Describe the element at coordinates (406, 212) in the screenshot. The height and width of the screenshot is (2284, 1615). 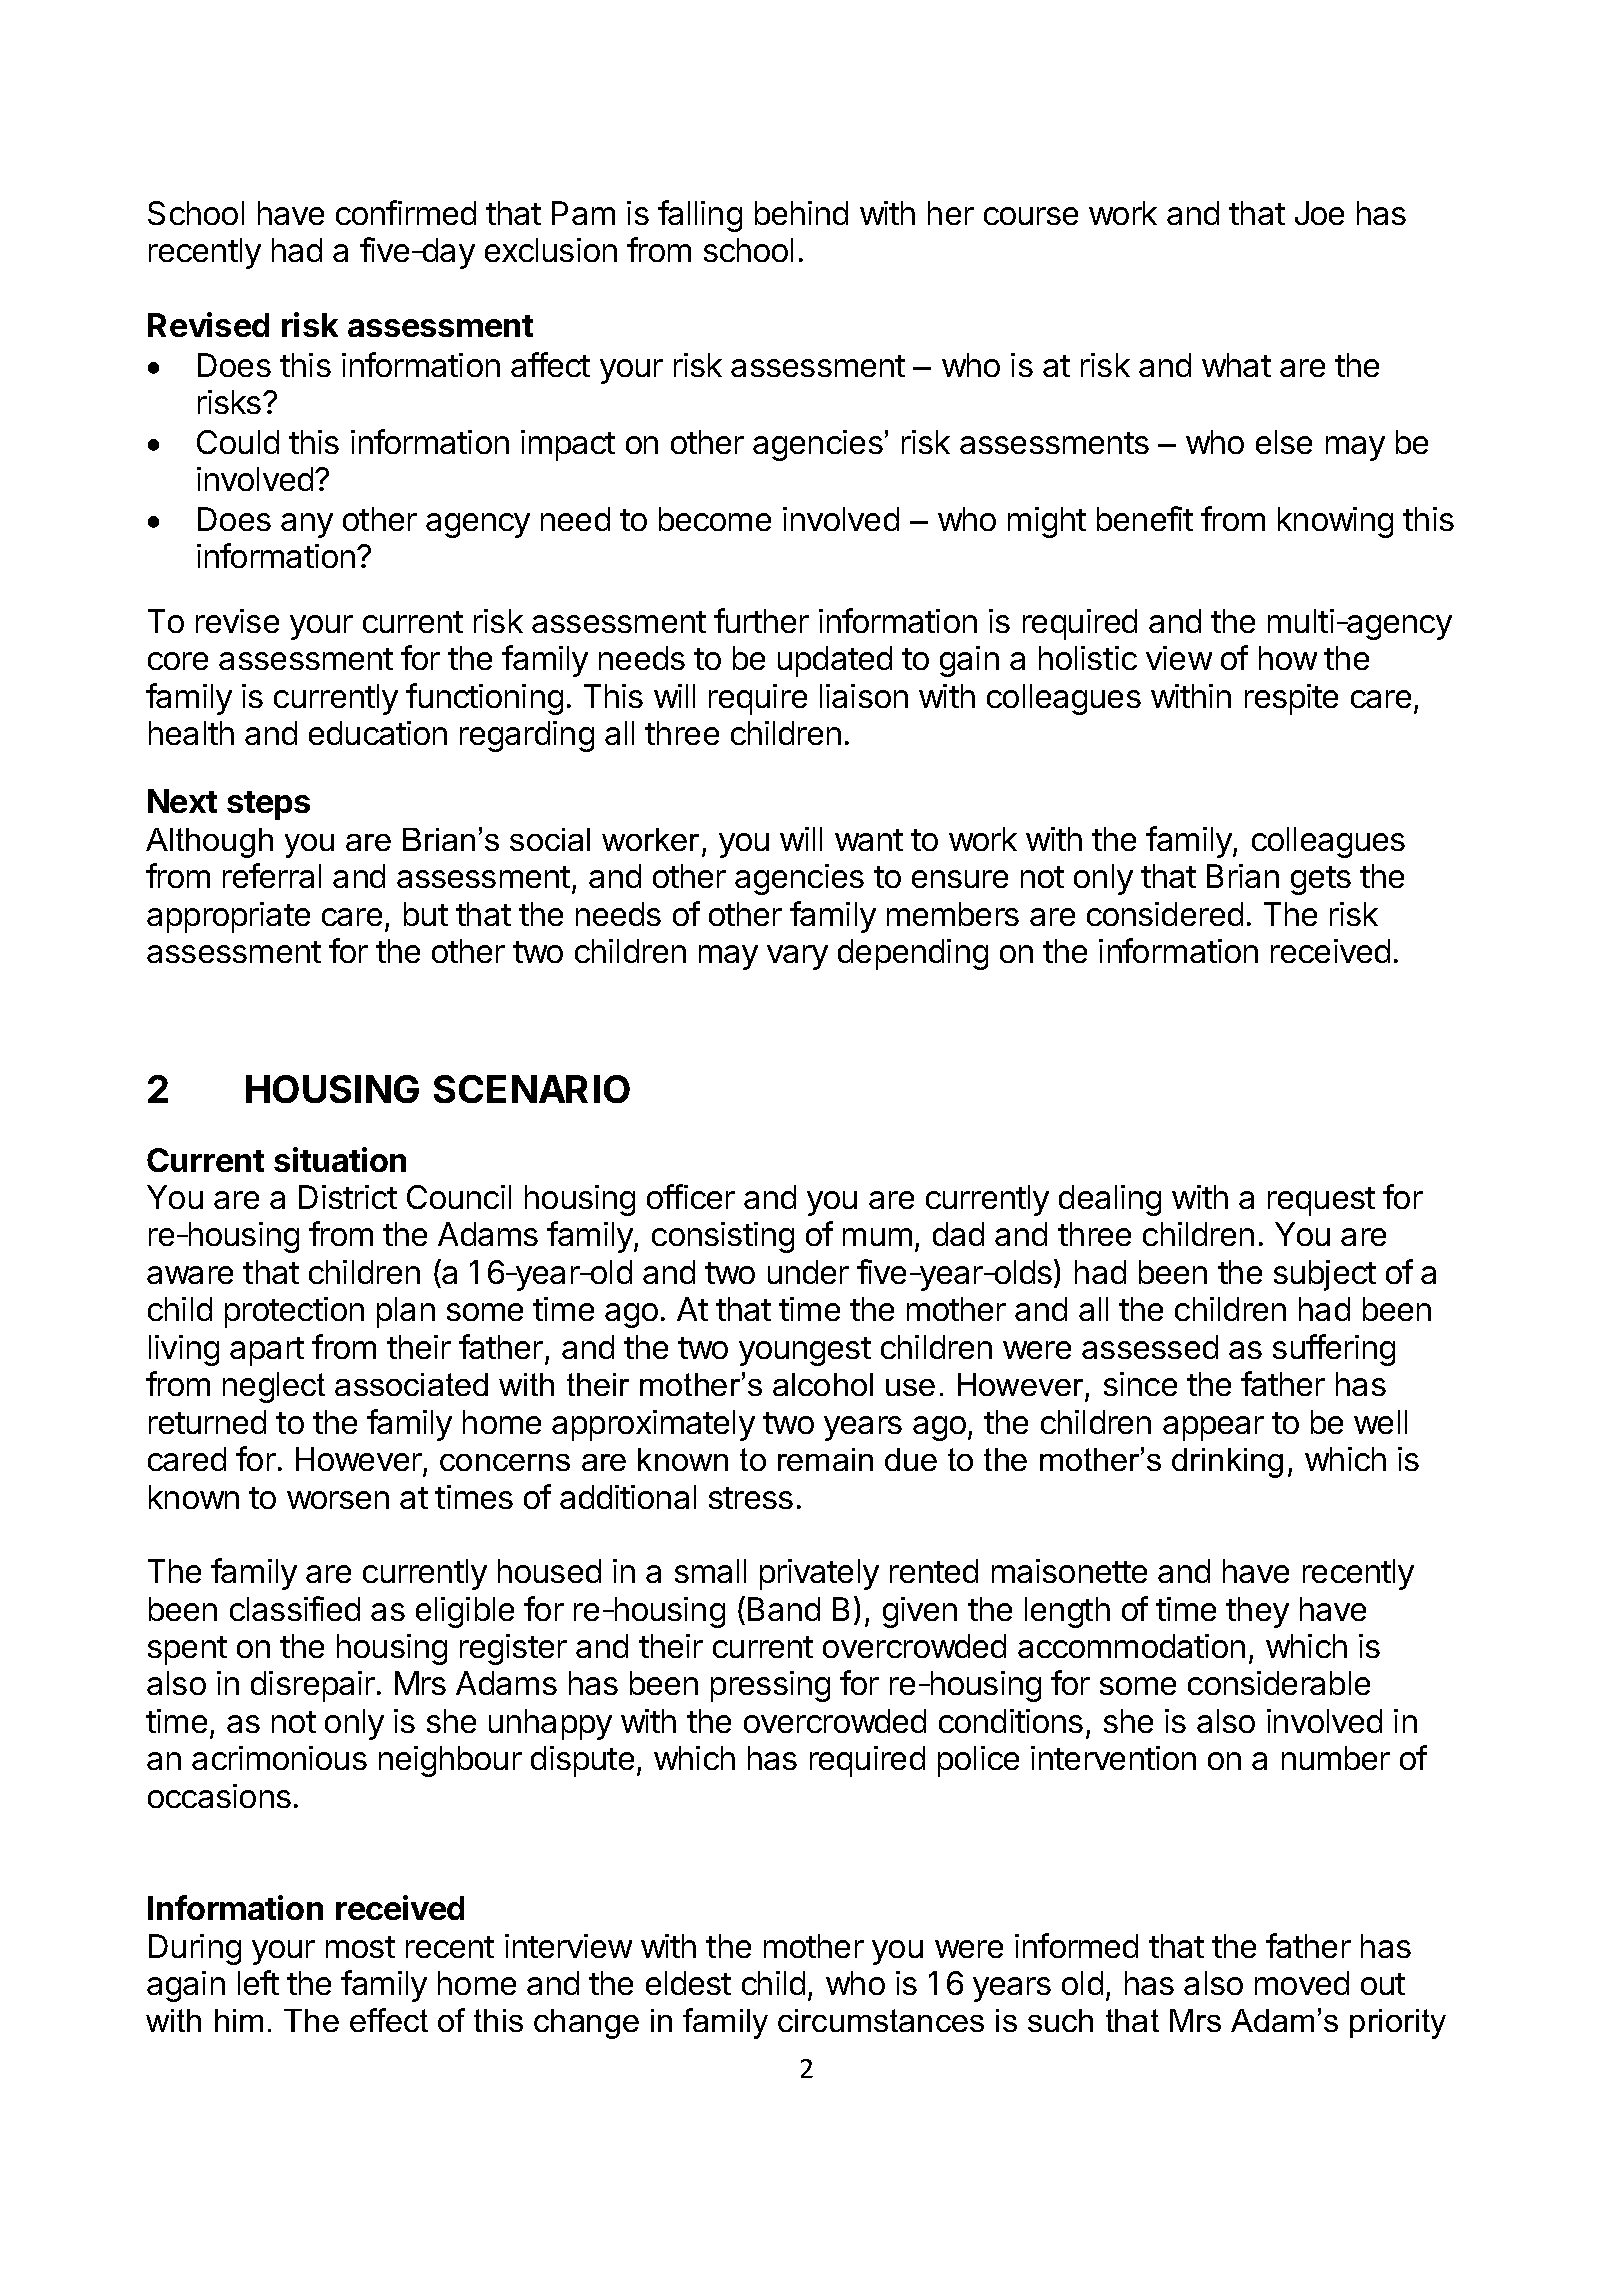
I see `confirmed` at that location.
